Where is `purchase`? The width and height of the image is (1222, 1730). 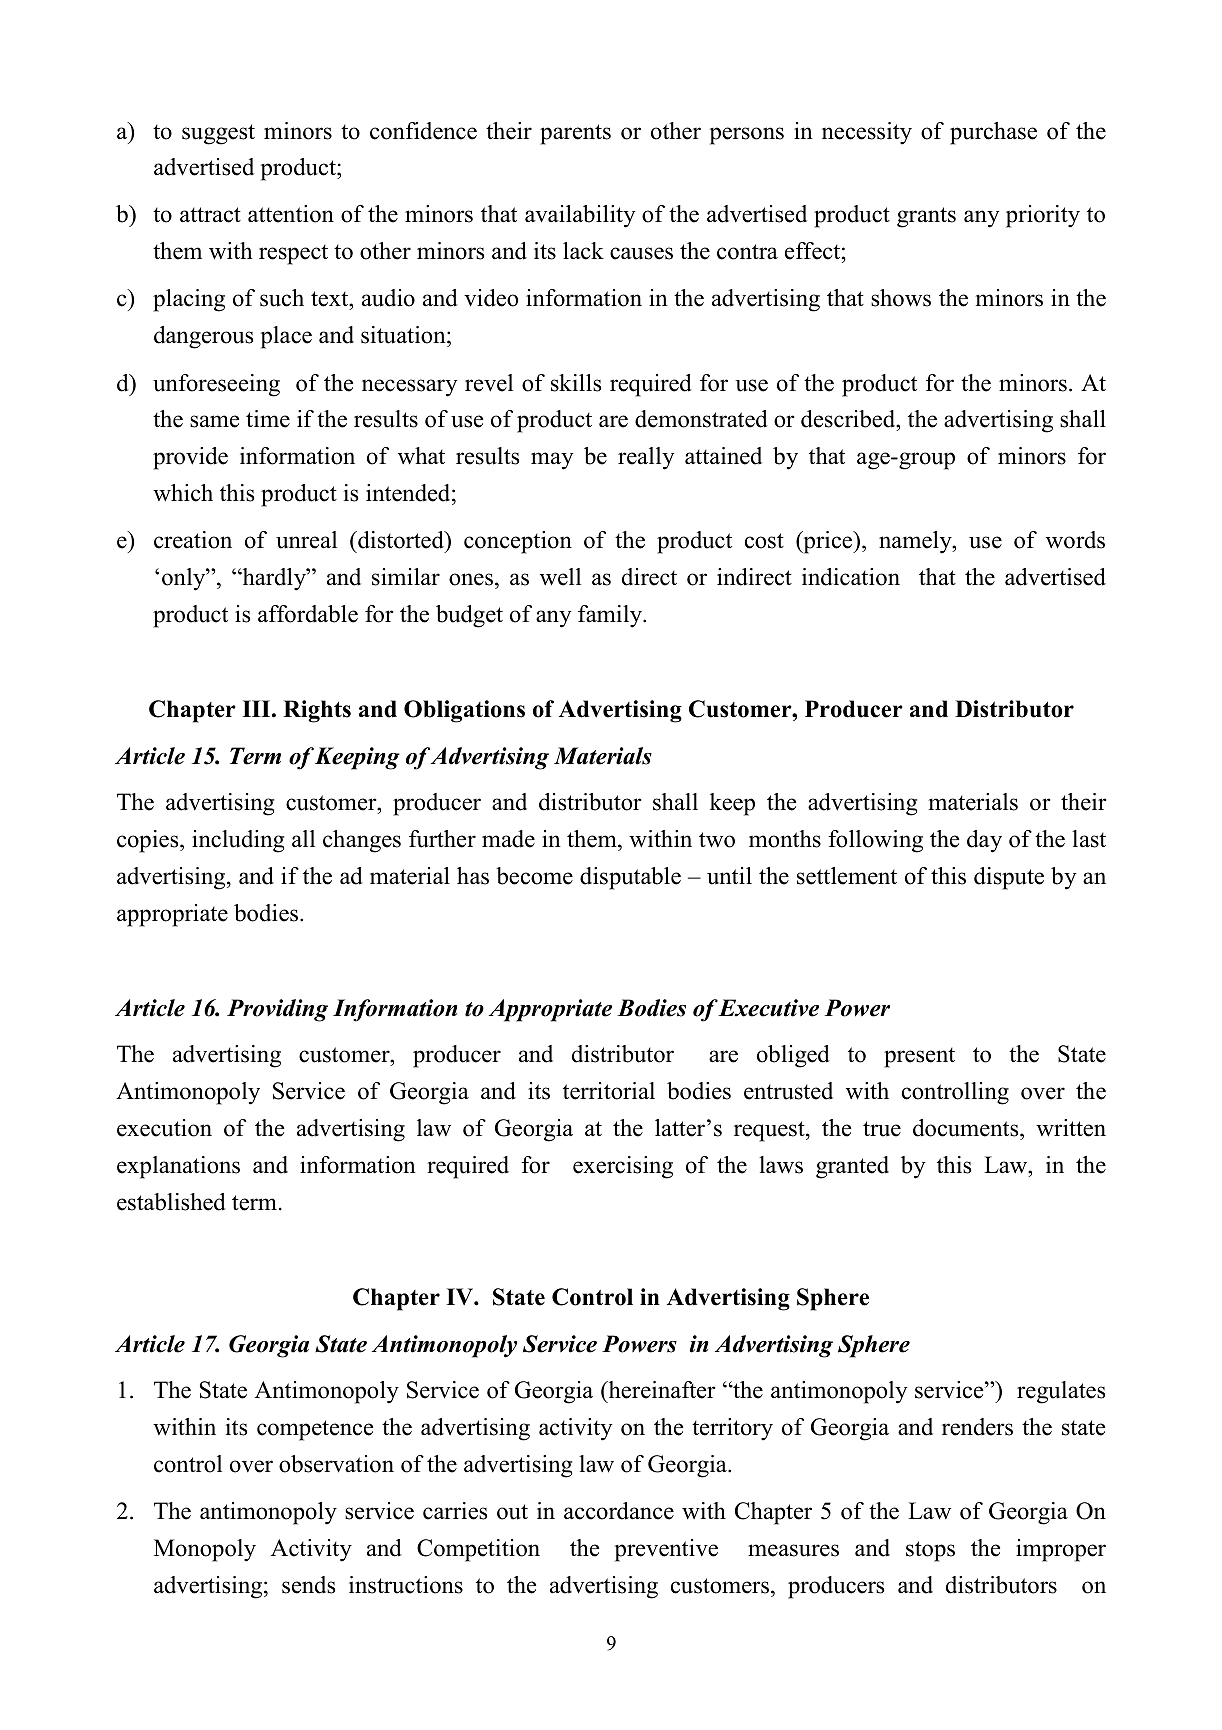 purchase is located at coordinates (993, 133).
